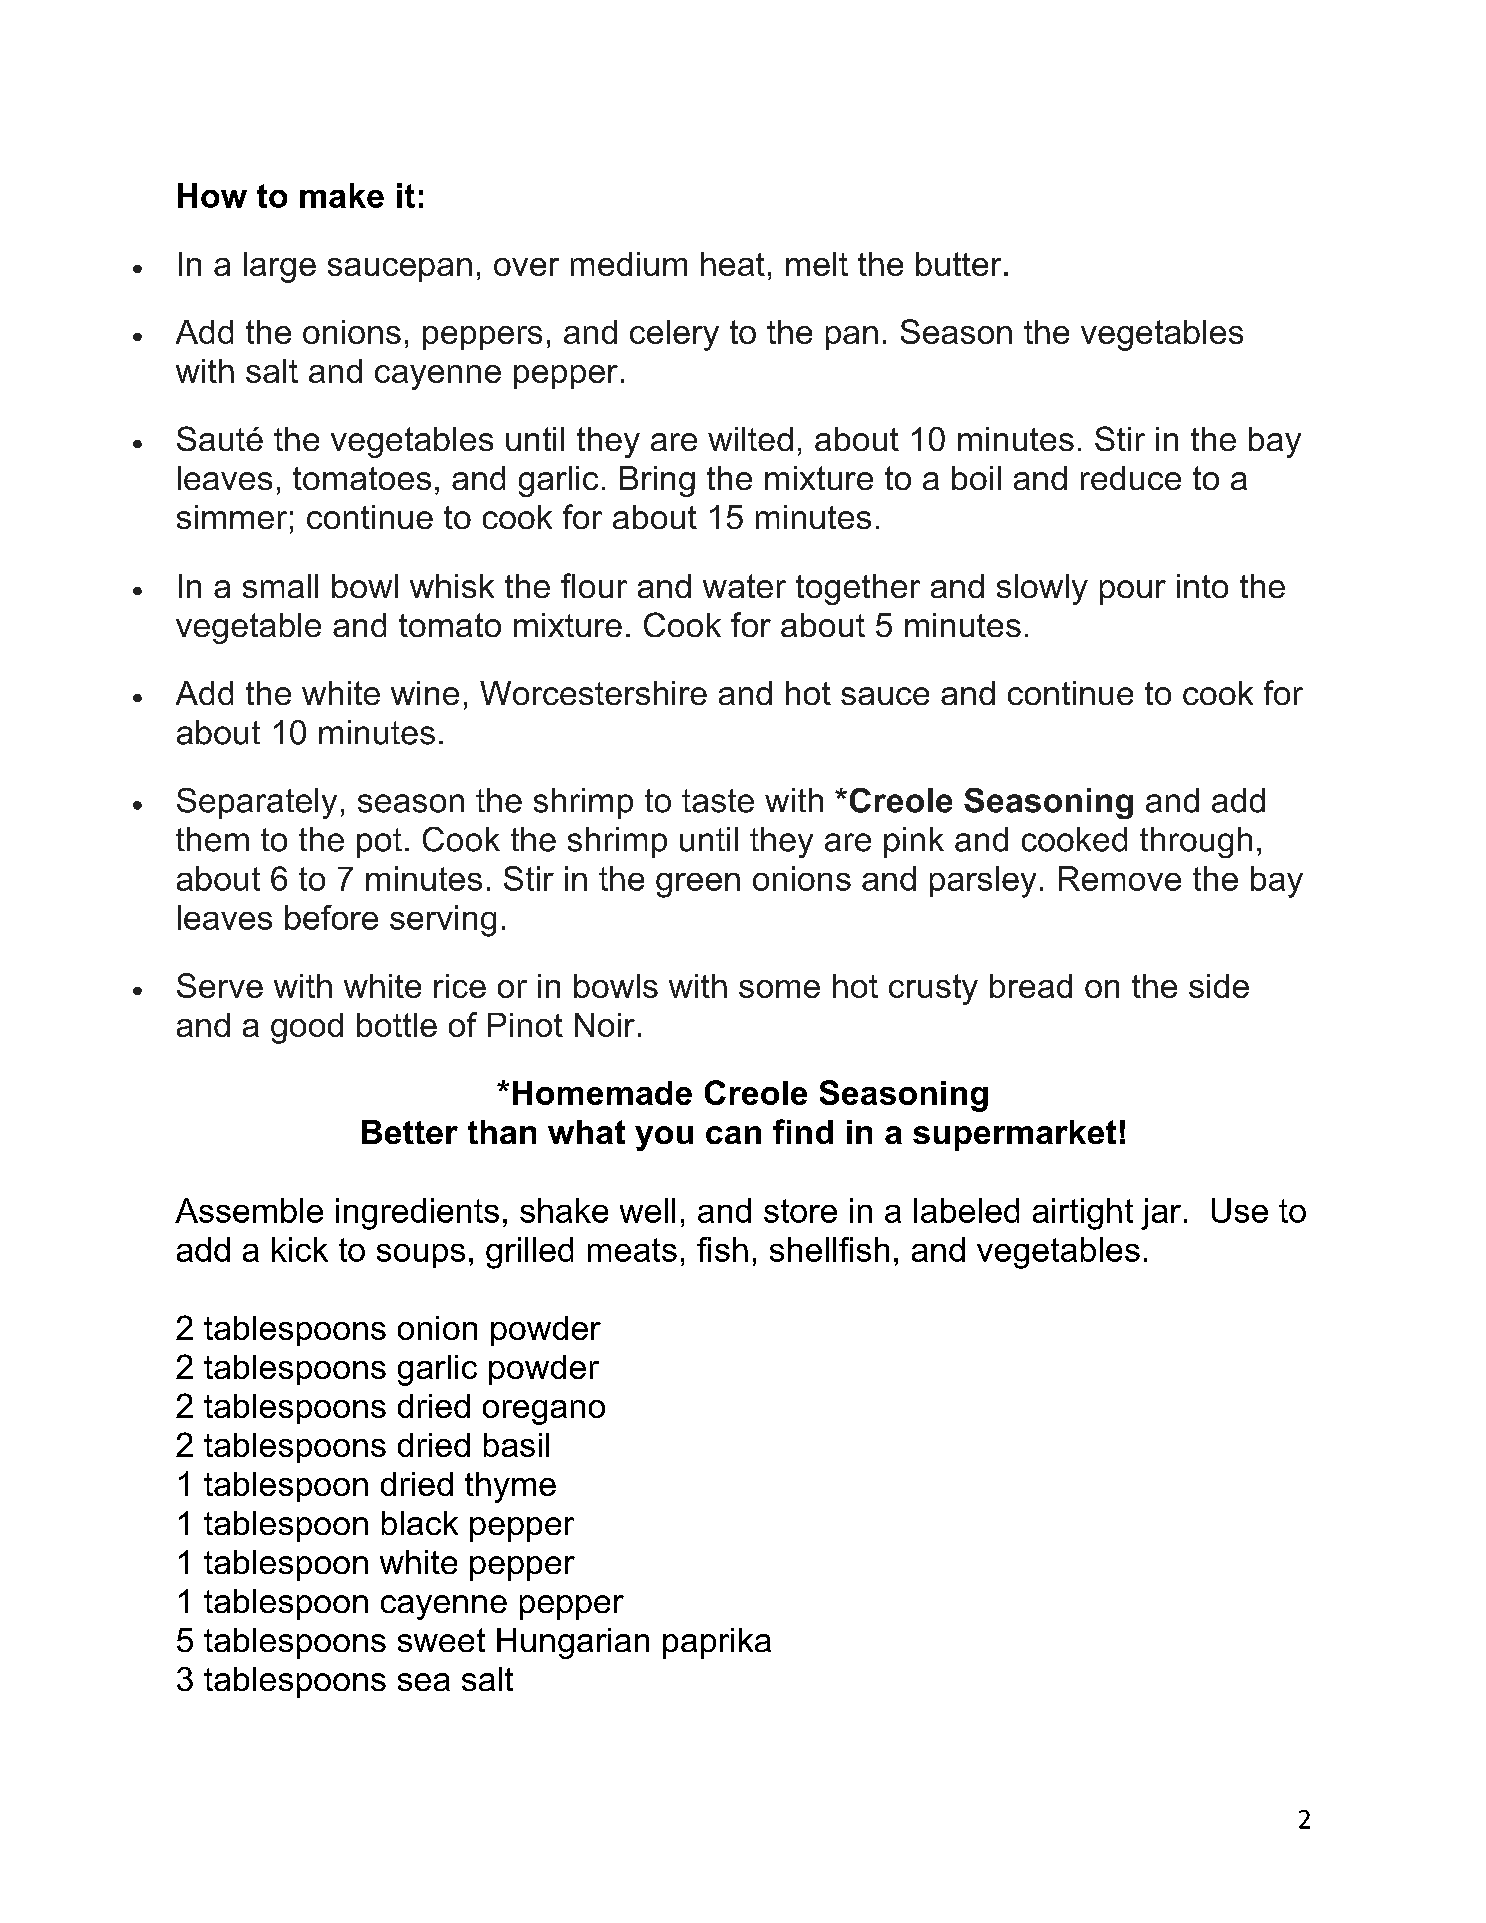  What do you see at coordinates (632, 1250) in the image?
I see `meats` at bounding box center [632, 1250].
